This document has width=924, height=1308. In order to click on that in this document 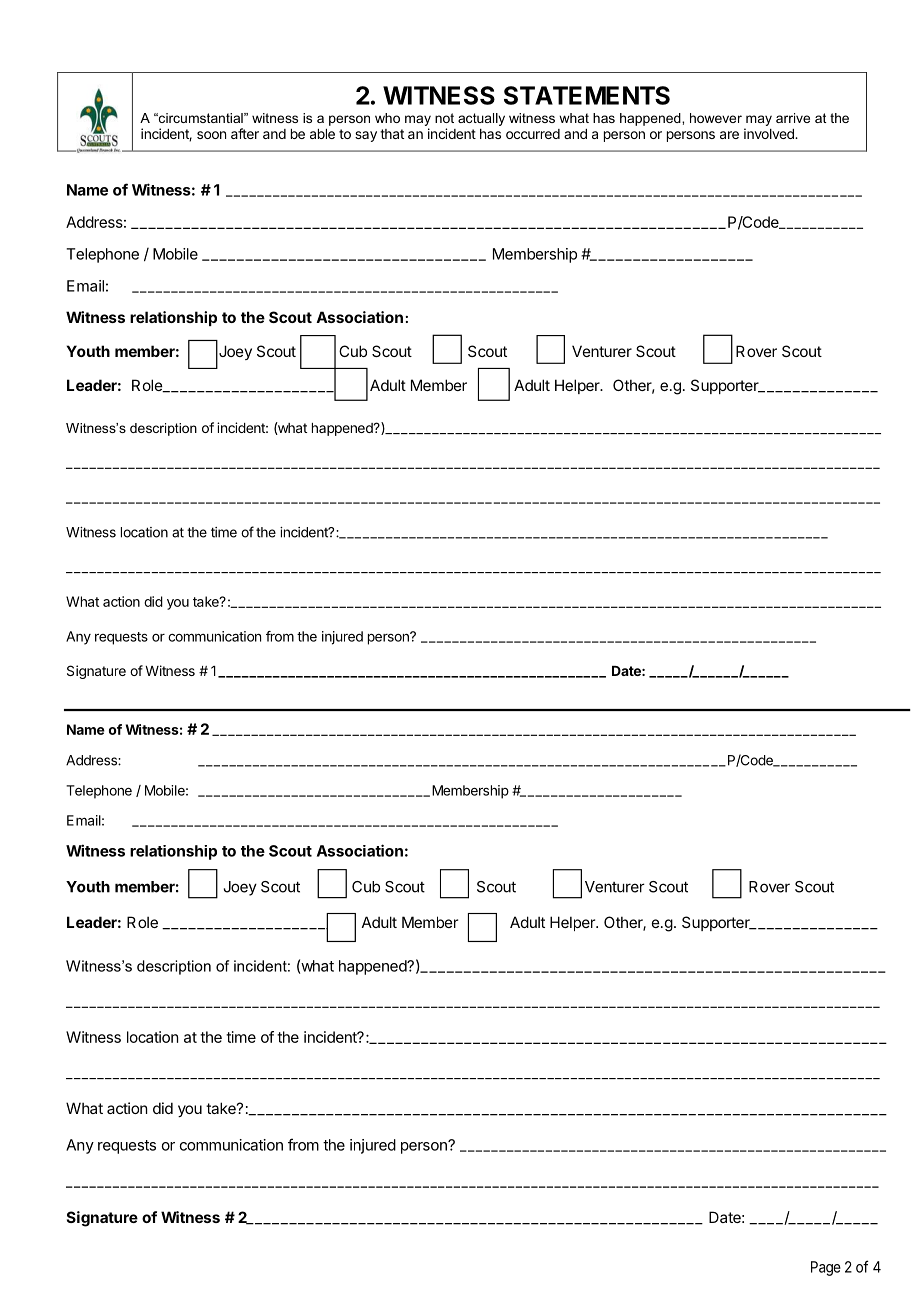, I will do `click(392, 134)`.
